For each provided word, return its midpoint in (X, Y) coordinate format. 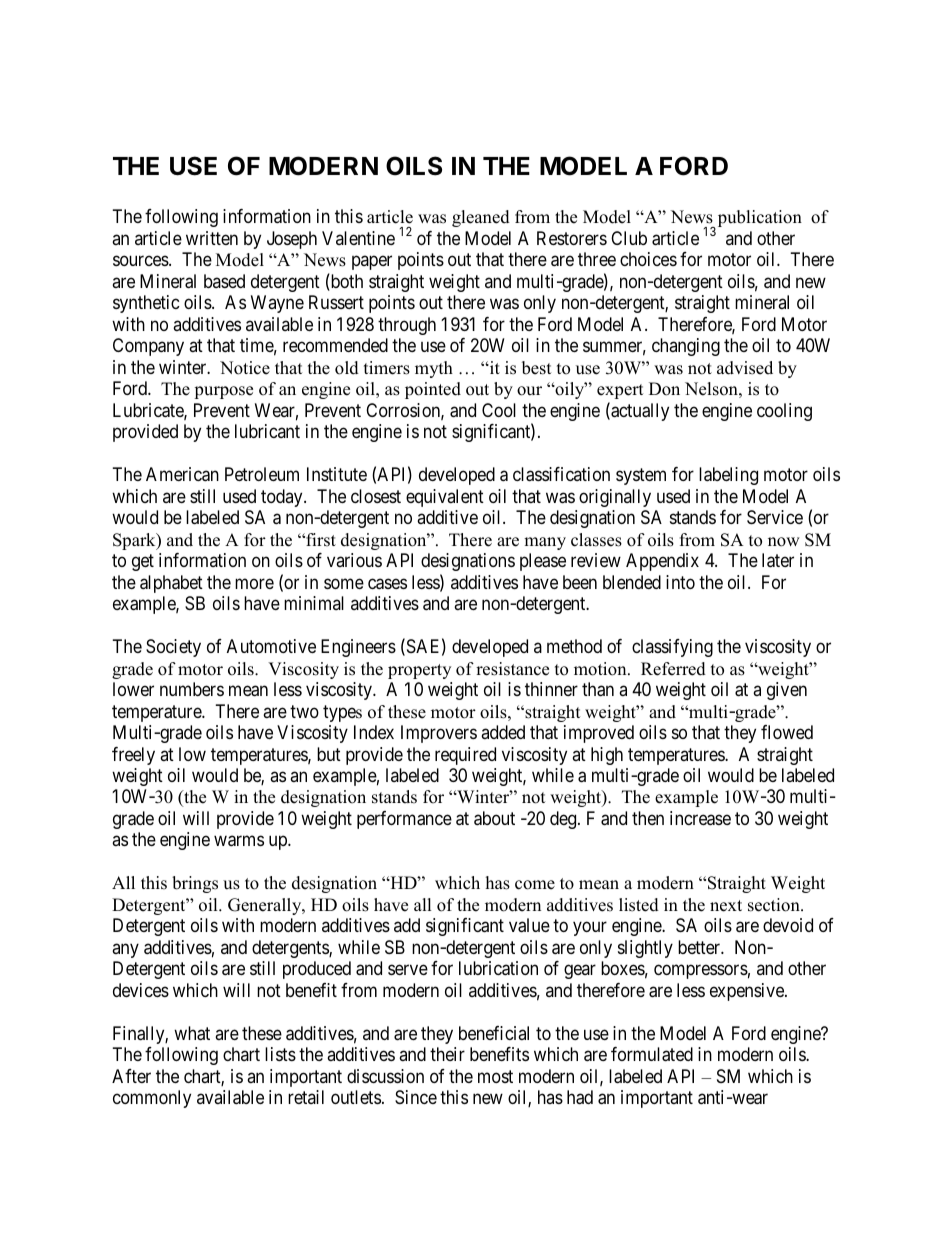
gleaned (481, 218)
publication (758, 220)
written (212, 238)
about (494, 818)
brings (195, 884)
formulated (652, 1054)
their (447, 1054)
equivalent (445, 498)
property (419, 671)
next (726, 906)
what (192, 1033)
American (182, 474)
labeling (728, 476)
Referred (673, 669)
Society (173, 648)
